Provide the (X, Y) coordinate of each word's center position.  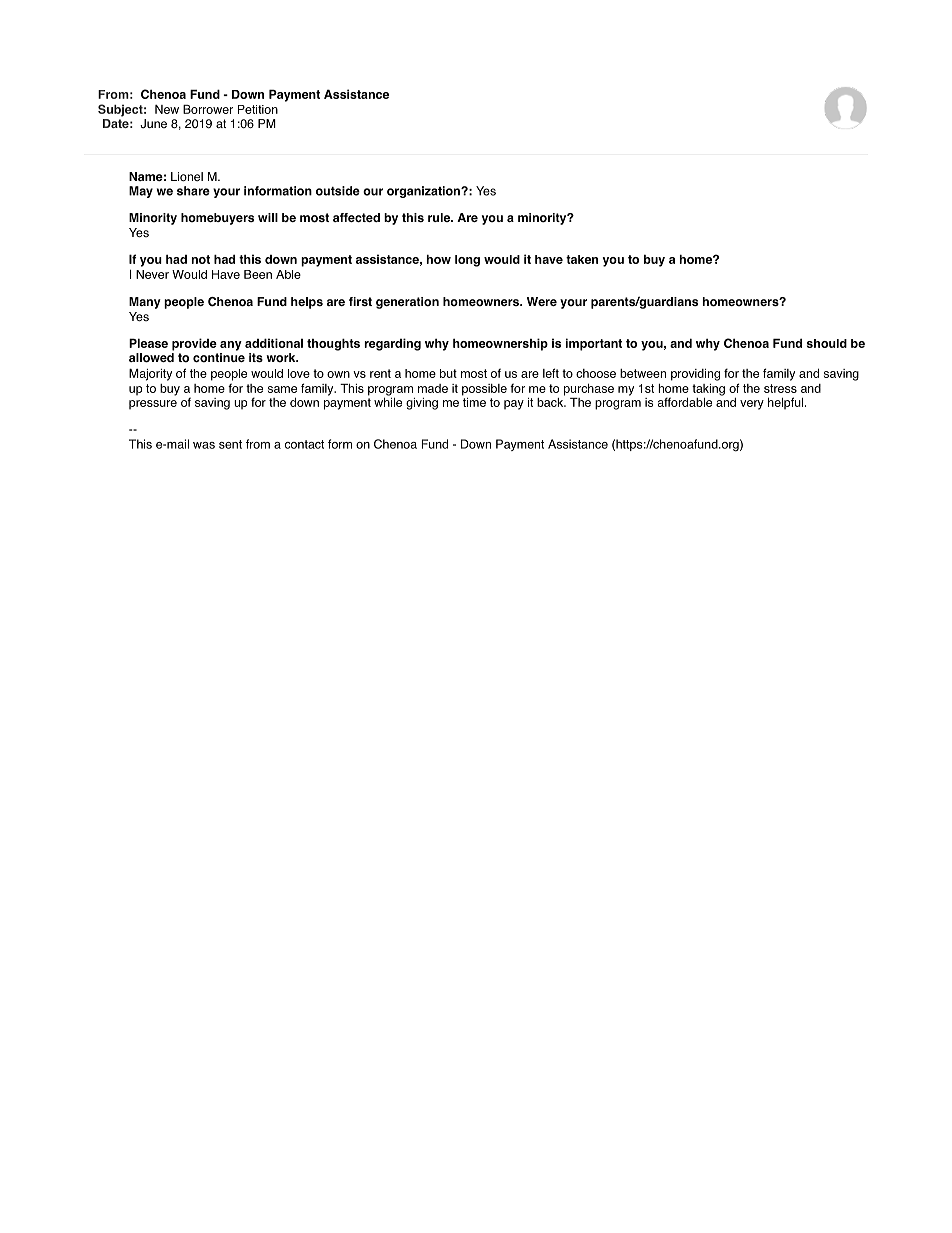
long (467, 261)
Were (542, 301)
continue (219, 358)
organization (424, 192)
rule (440, 217)
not (201, 259)
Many (145, 303)
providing (695, 375)
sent (230, 444)
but (448, 373)
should (827, 343)
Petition (258, 109)
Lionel (187, 177)
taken (582, 259)
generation (407, 303)
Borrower (208, 109)
